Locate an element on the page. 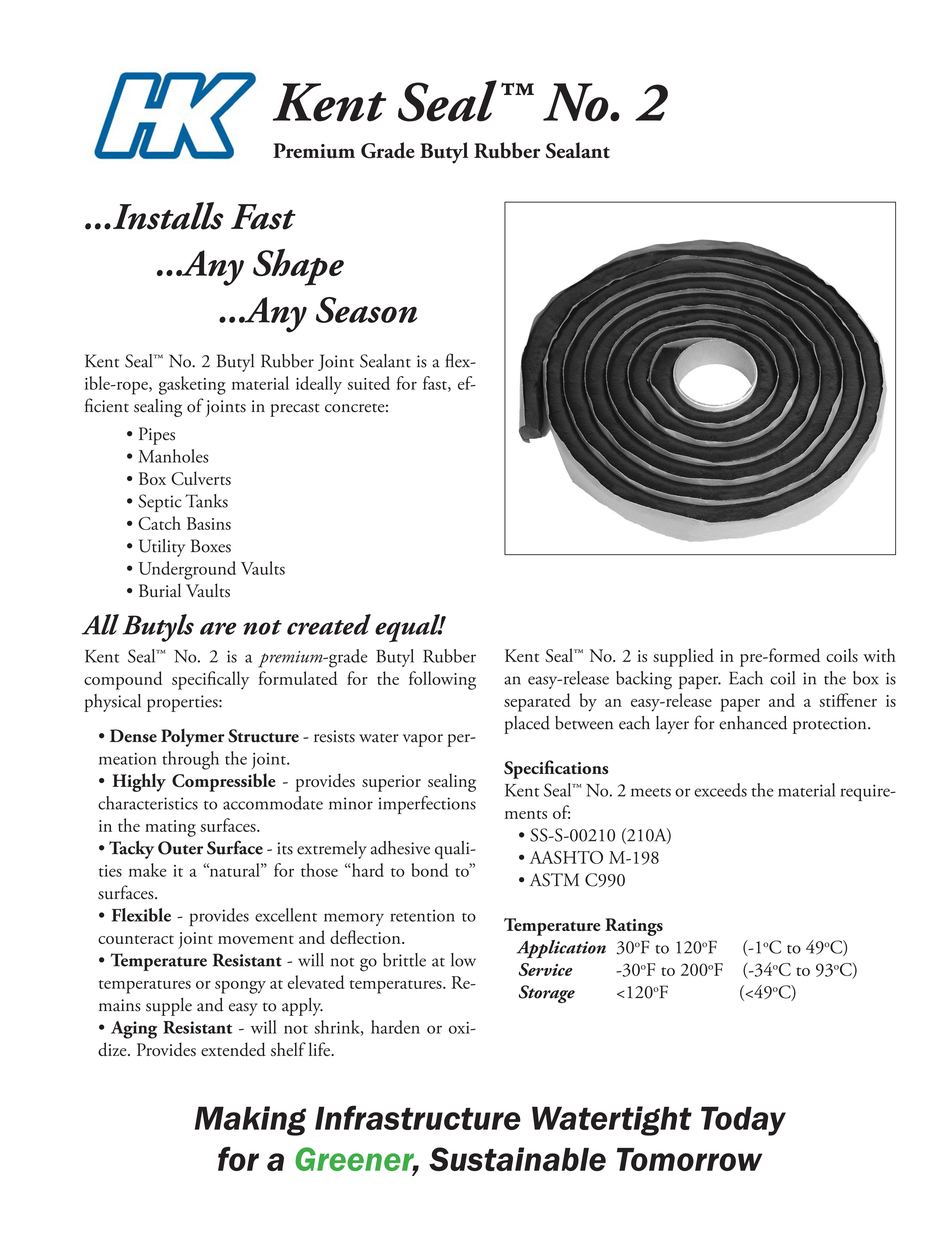 The width and height of the page is (952, 1233). Installs is located at coordinates (168, 216).
